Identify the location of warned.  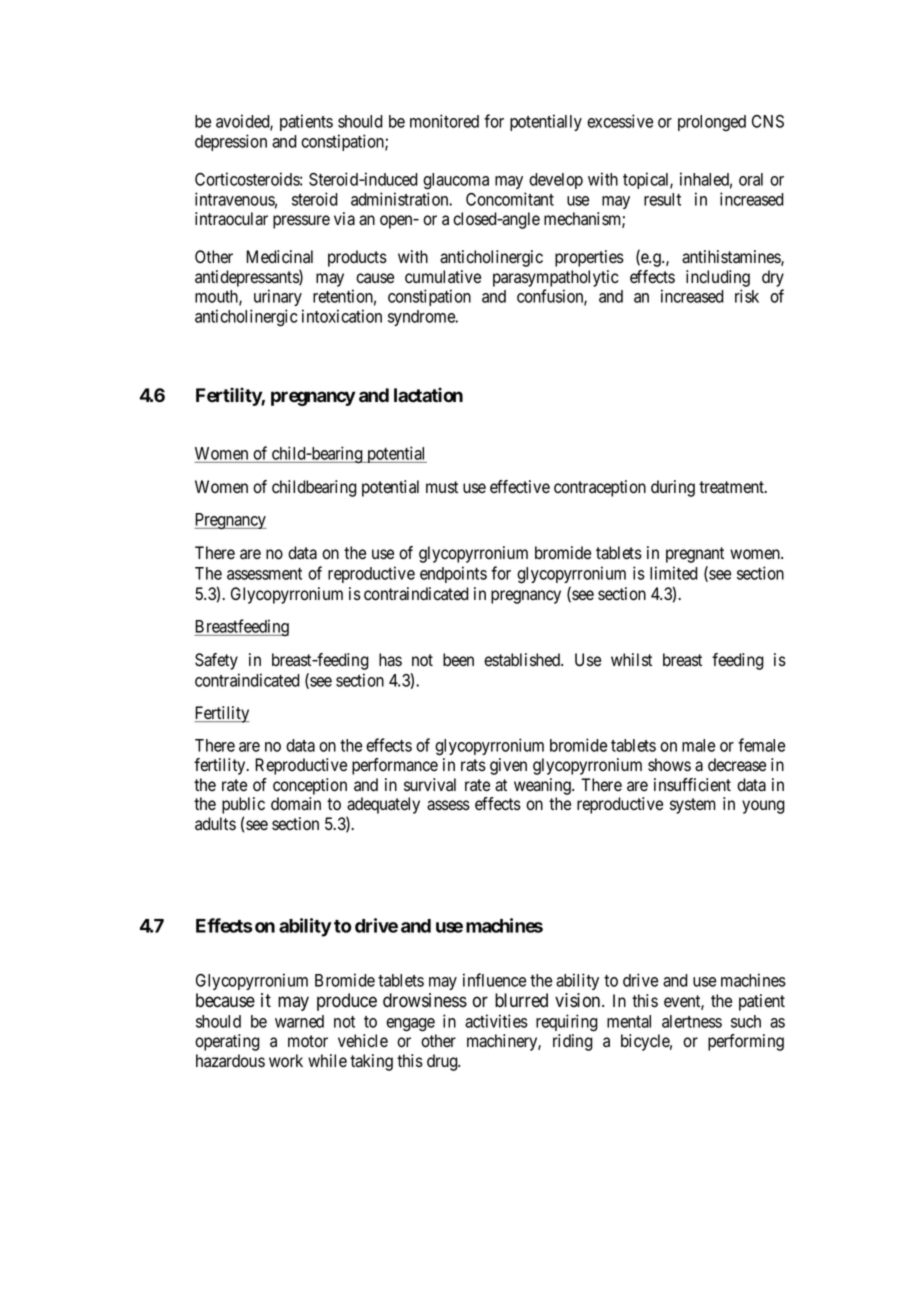
(299, 1021).
